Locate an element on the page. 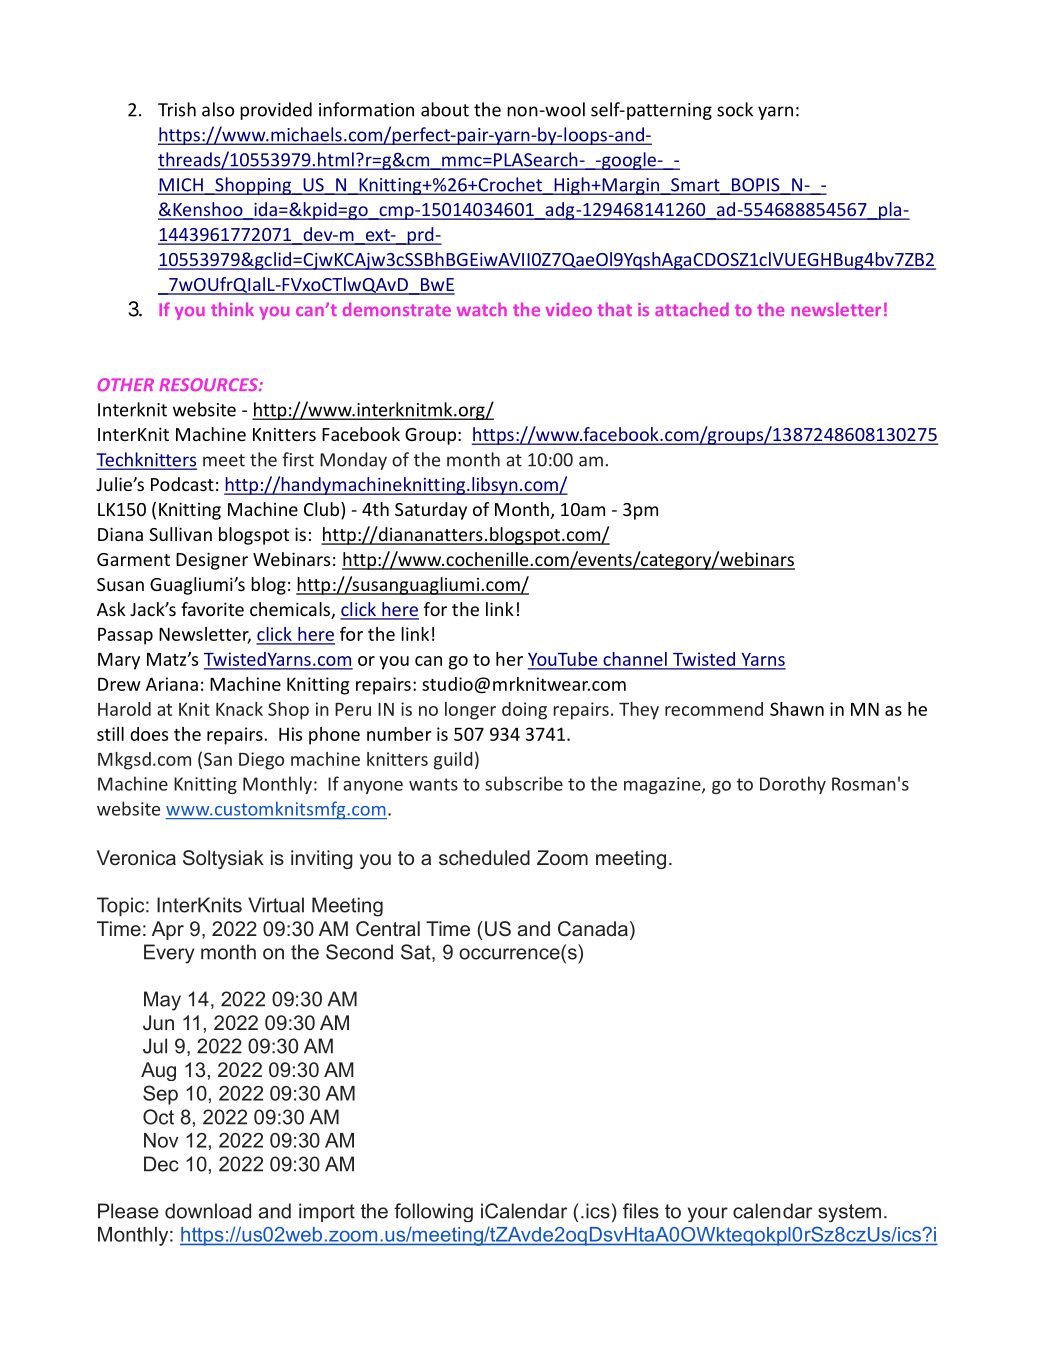 This document has height=1350, width=1043. Canada is located at coordinates (593, 928).
